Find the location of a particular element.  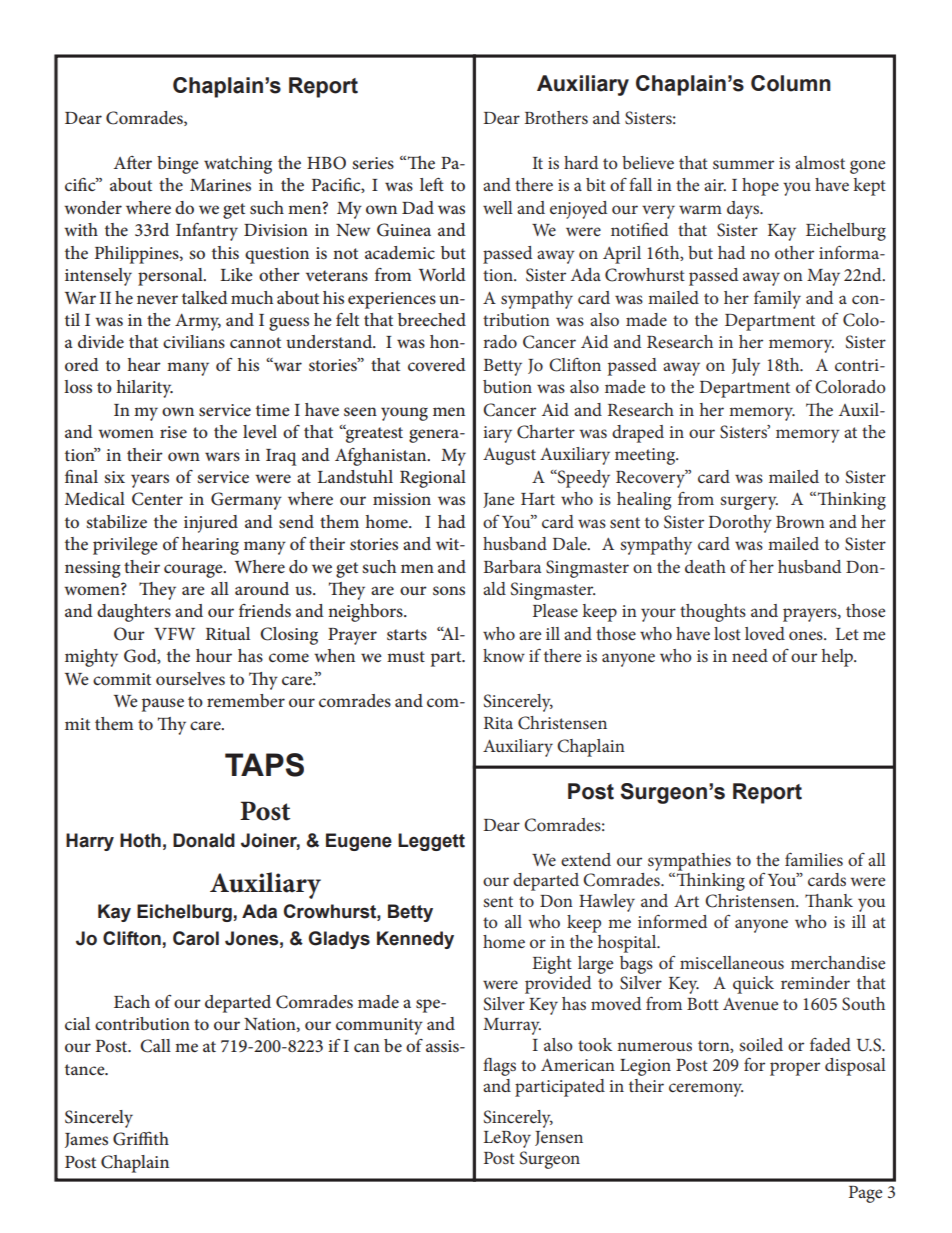

Column is located at coordinates (791, 83).
